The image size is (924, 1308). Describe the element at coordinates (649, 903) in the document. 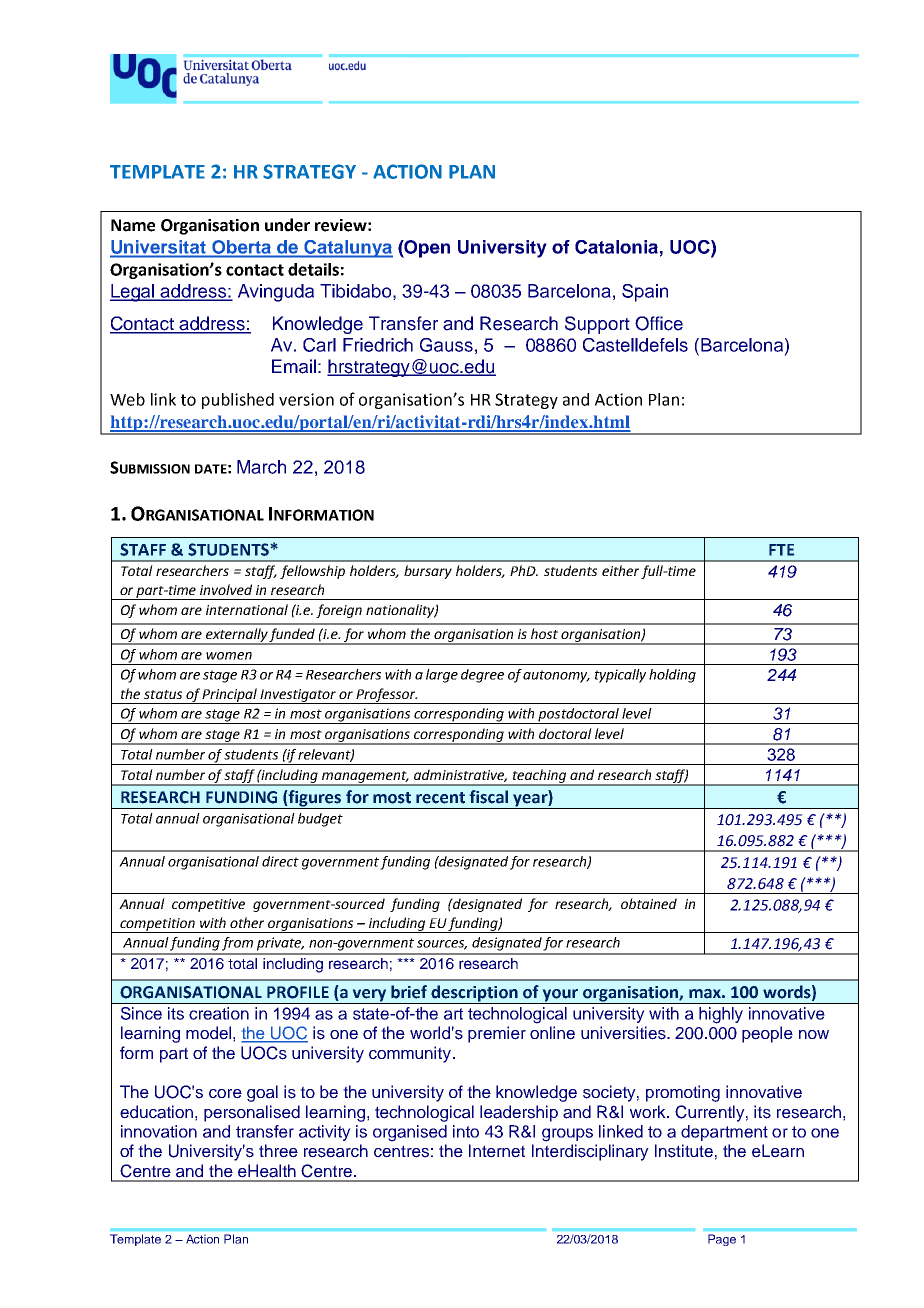

I see `obtained` at that location.
